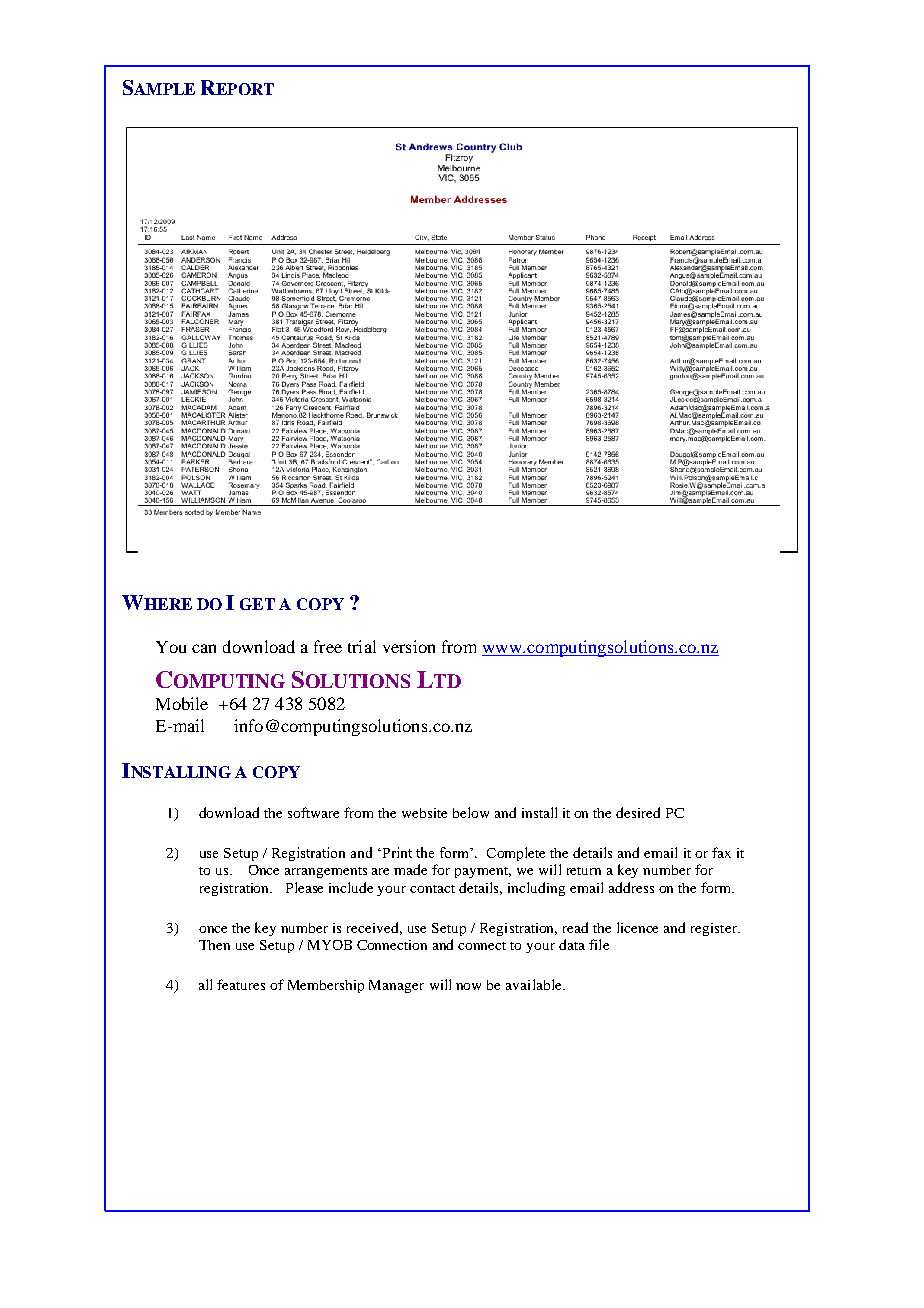 The height and width of the screenshot is (1308, 924). Describe the element at coordinates (471, 812) in the screenshot. I see `below` at that location.
